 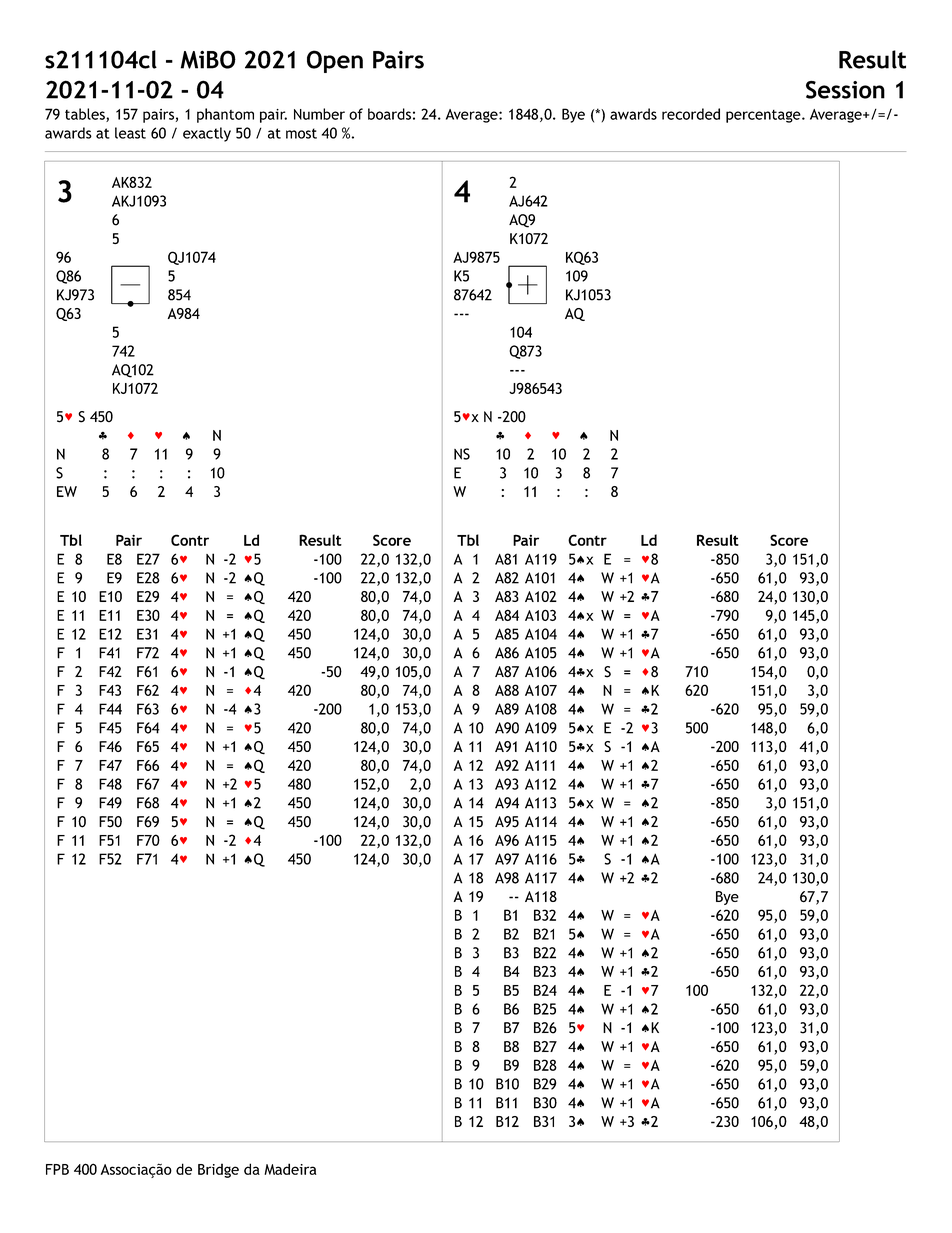 I want to click on boards, so click(x=389, y=114).
